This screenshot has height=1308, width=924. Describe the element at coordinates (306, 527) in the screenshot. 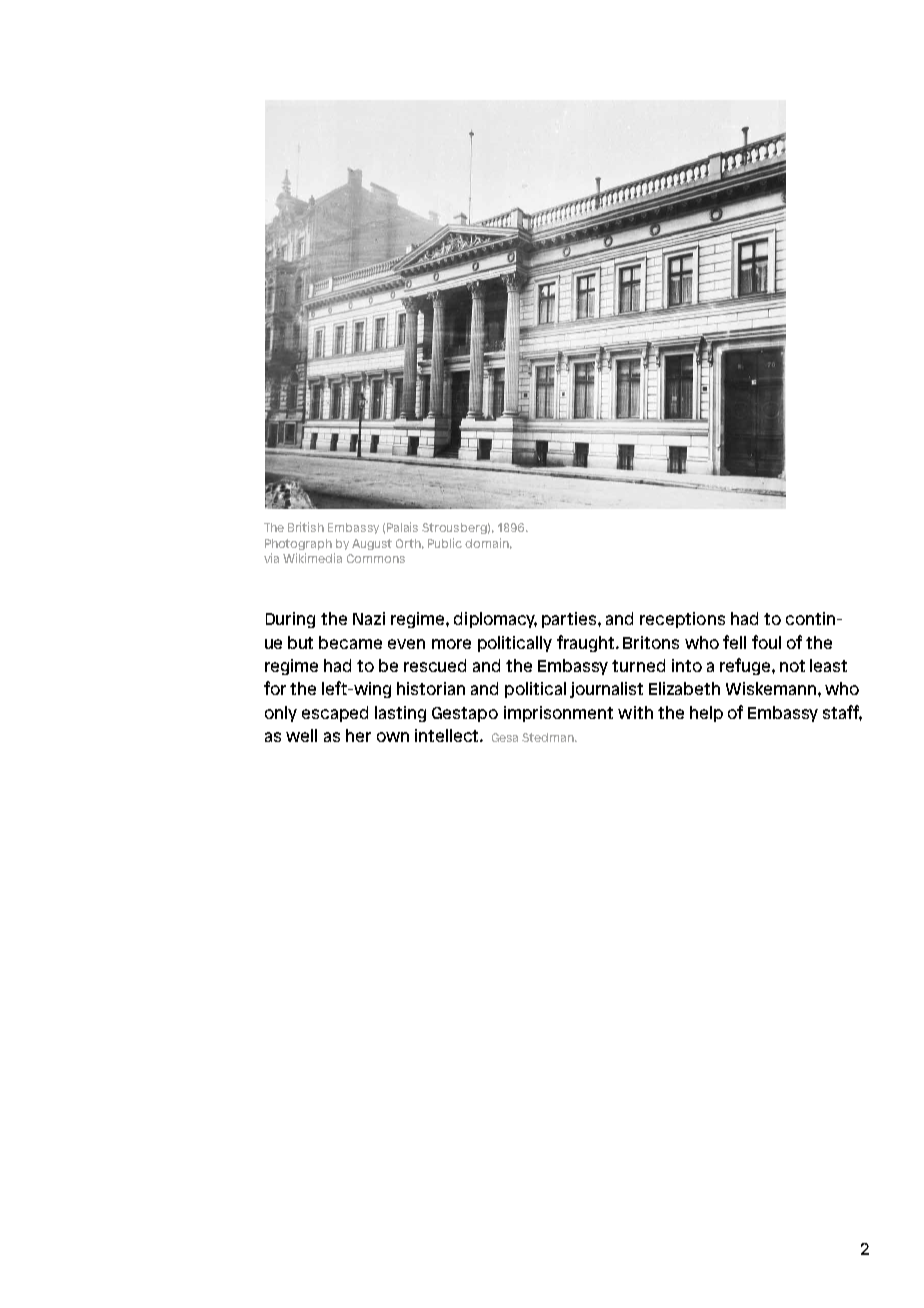

I see `British` at that location.
